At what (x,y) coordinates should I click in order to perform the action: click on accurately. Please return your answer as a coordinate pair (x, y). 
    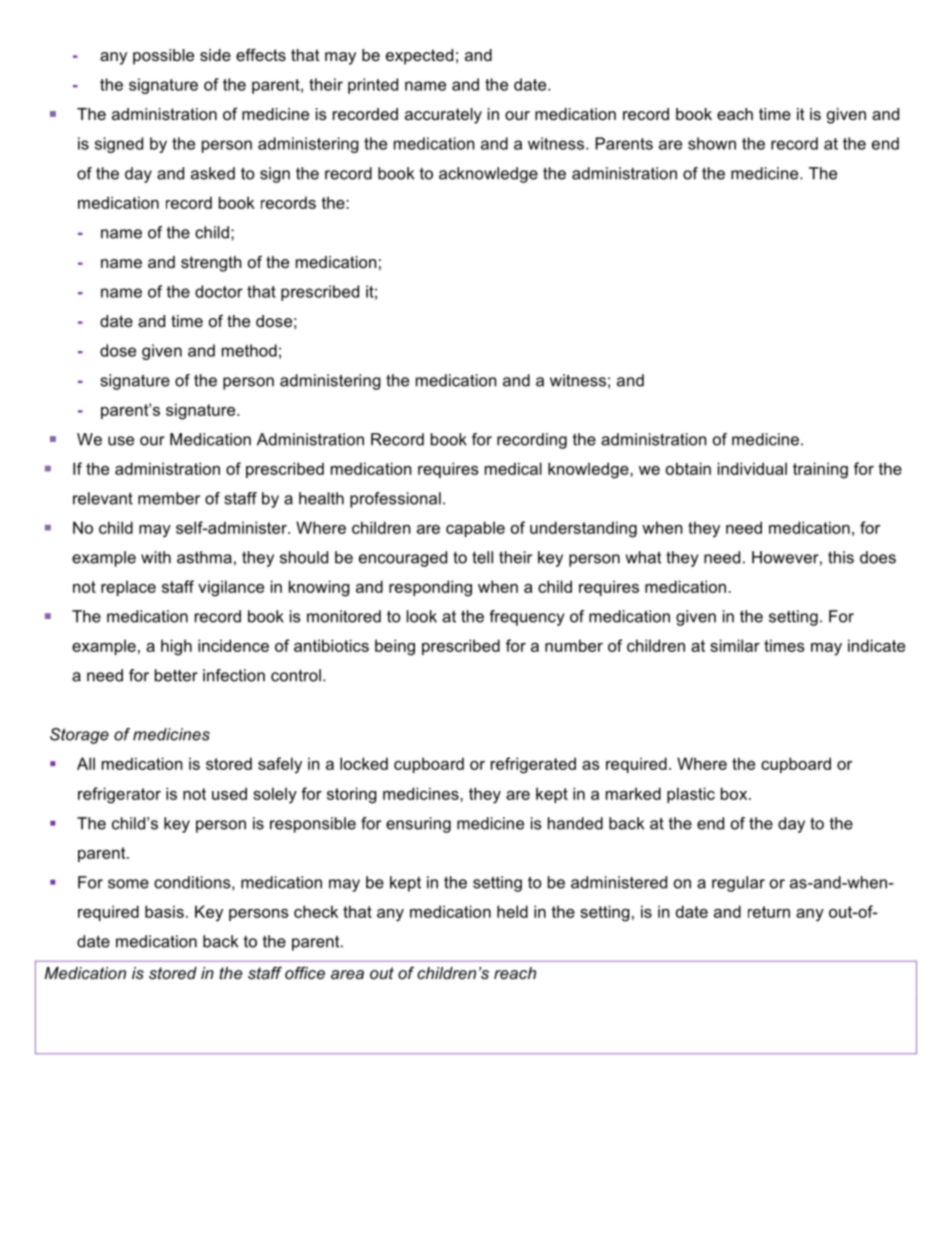
    Looking at the image, I should click on (443, 116).
